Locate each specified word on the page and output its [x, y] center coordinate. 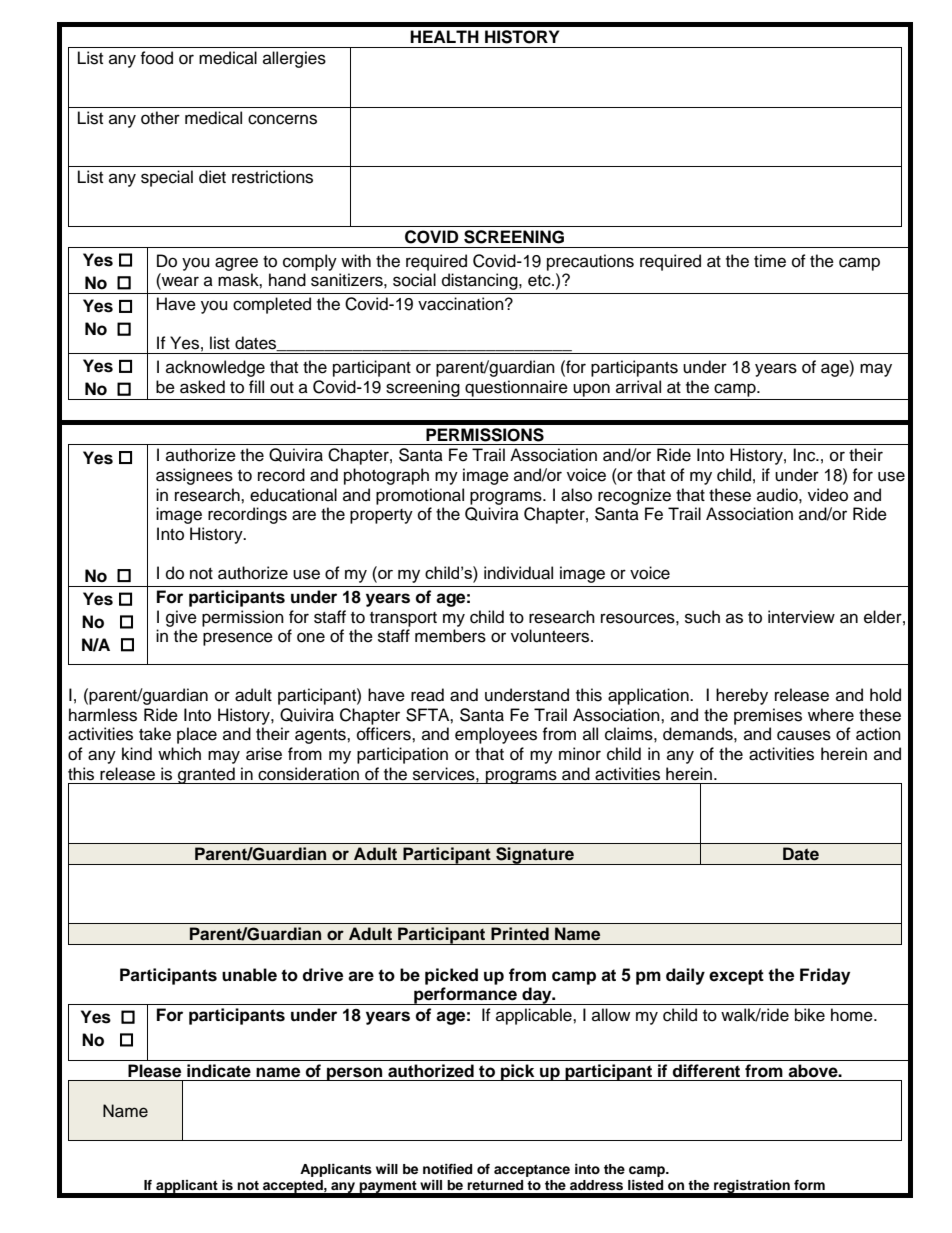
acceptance [532, 1171]
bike [810, 1015]
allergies [294, 59]
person [355, 1074]
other [160, 118]
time [770, 261]
